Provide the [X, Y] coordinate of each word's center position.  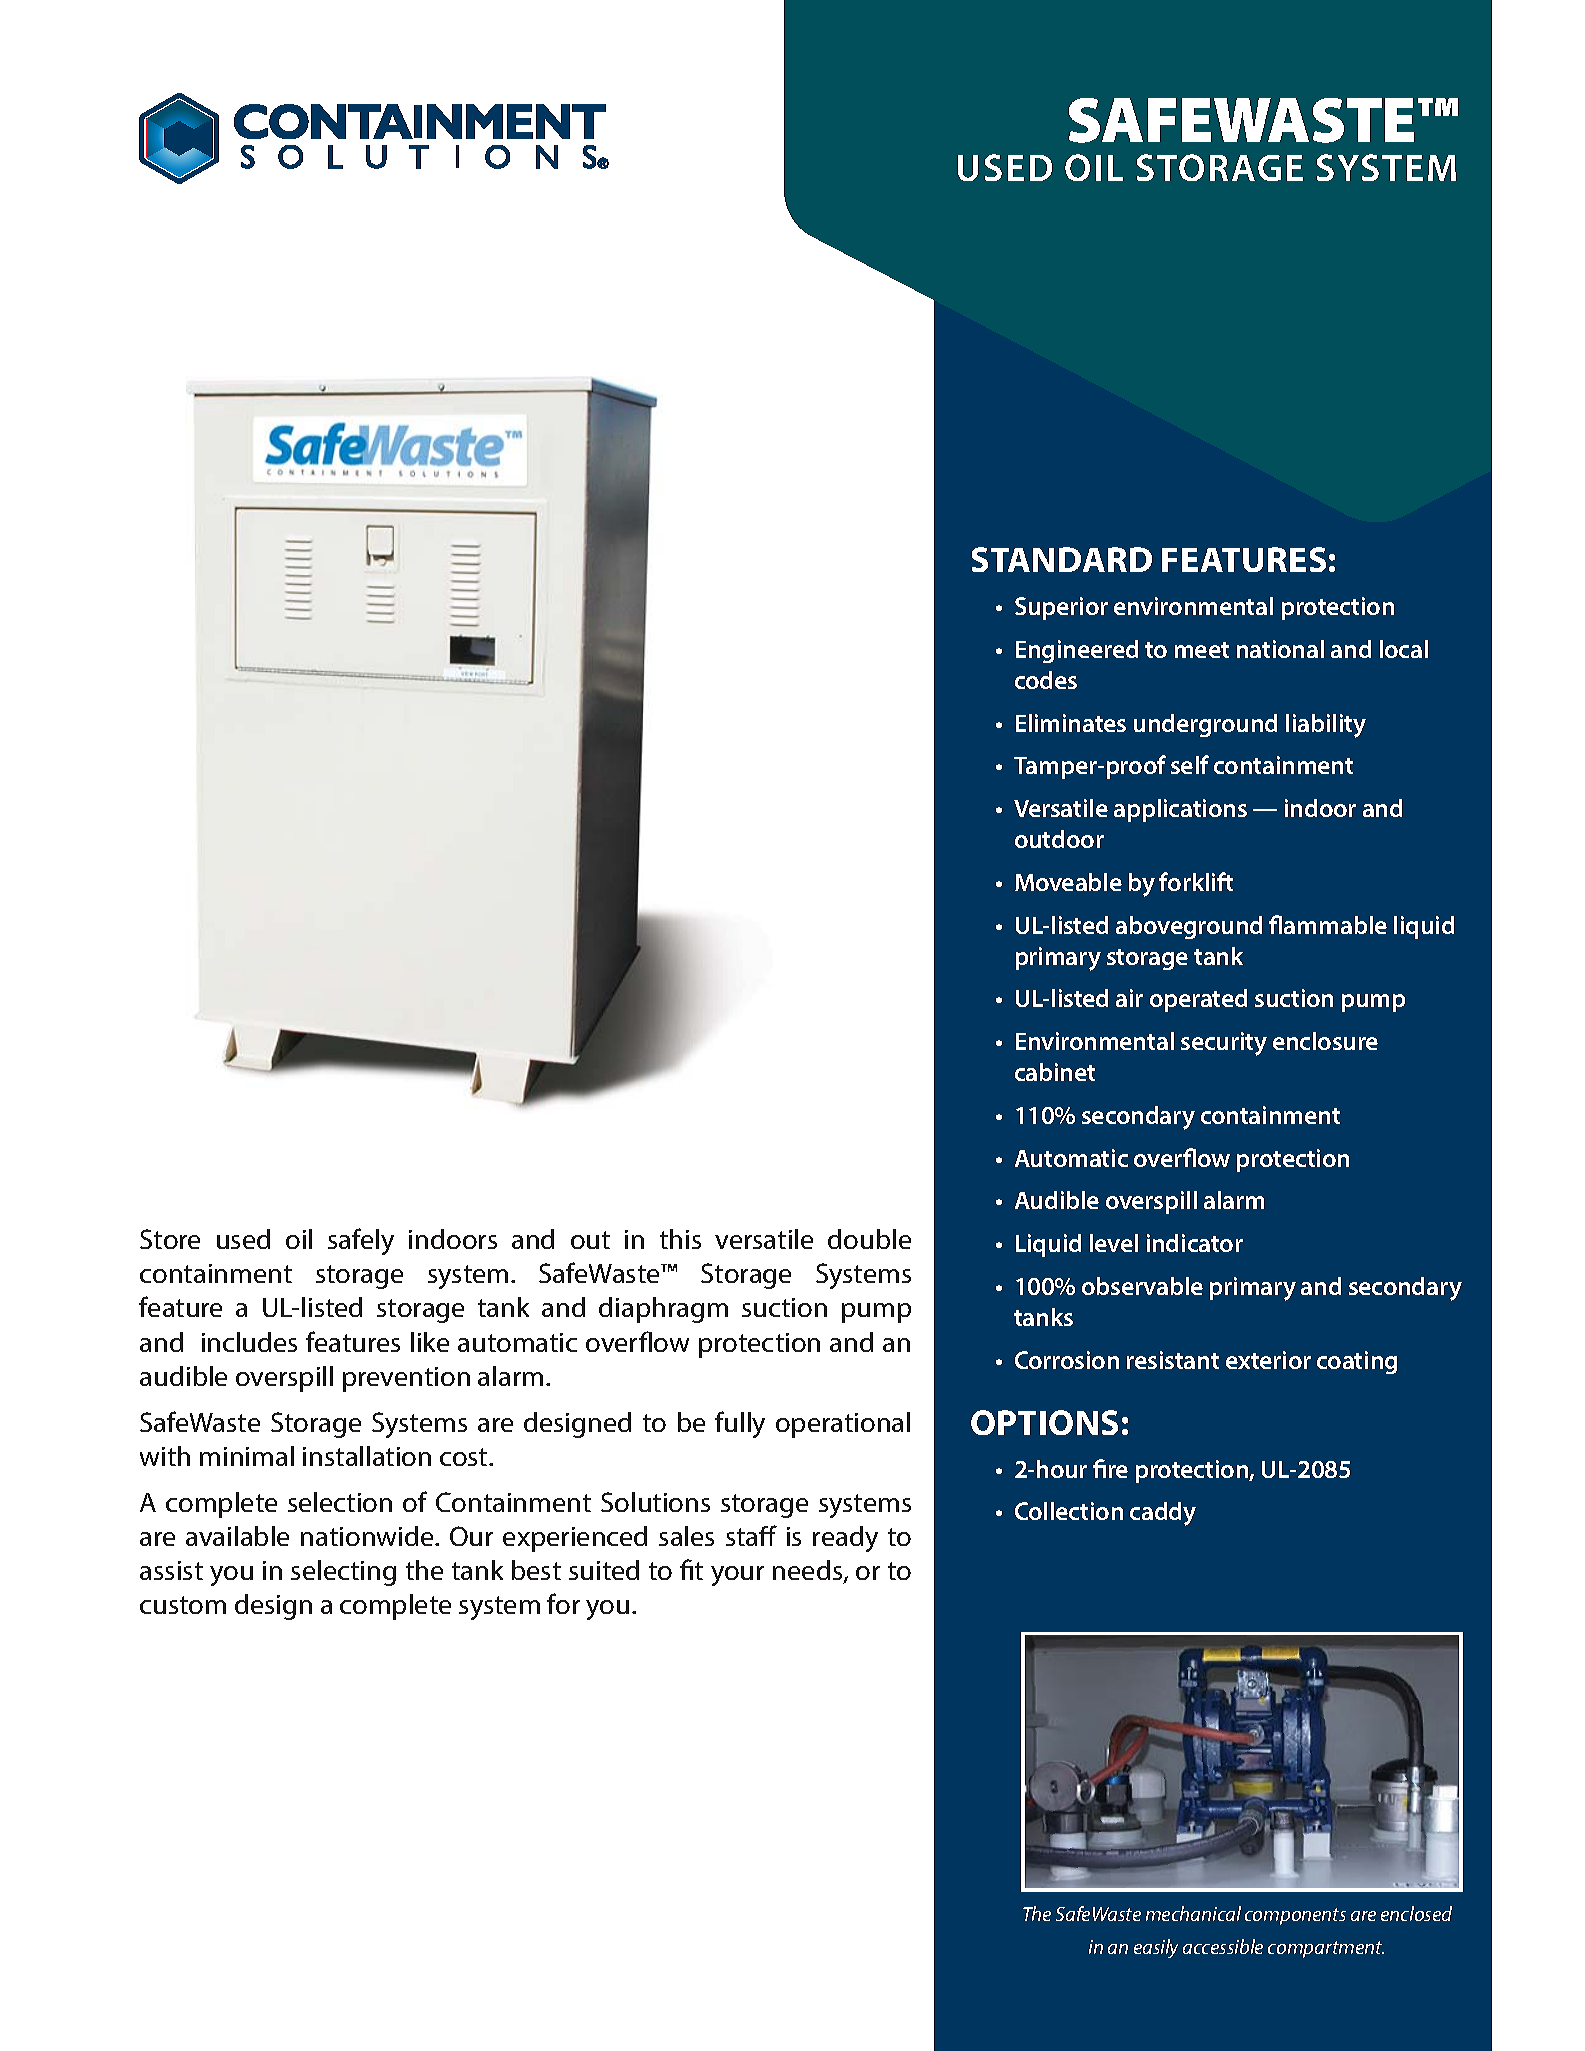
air [1129, 998]
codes [1046, 680]
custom [183, 1605]
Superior [1061, 608]
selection [340, 1502]
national [1280, 649]
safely [361, 1241]
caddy [1163, 1514]
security [1224, 1044]
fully [740, 1424]
